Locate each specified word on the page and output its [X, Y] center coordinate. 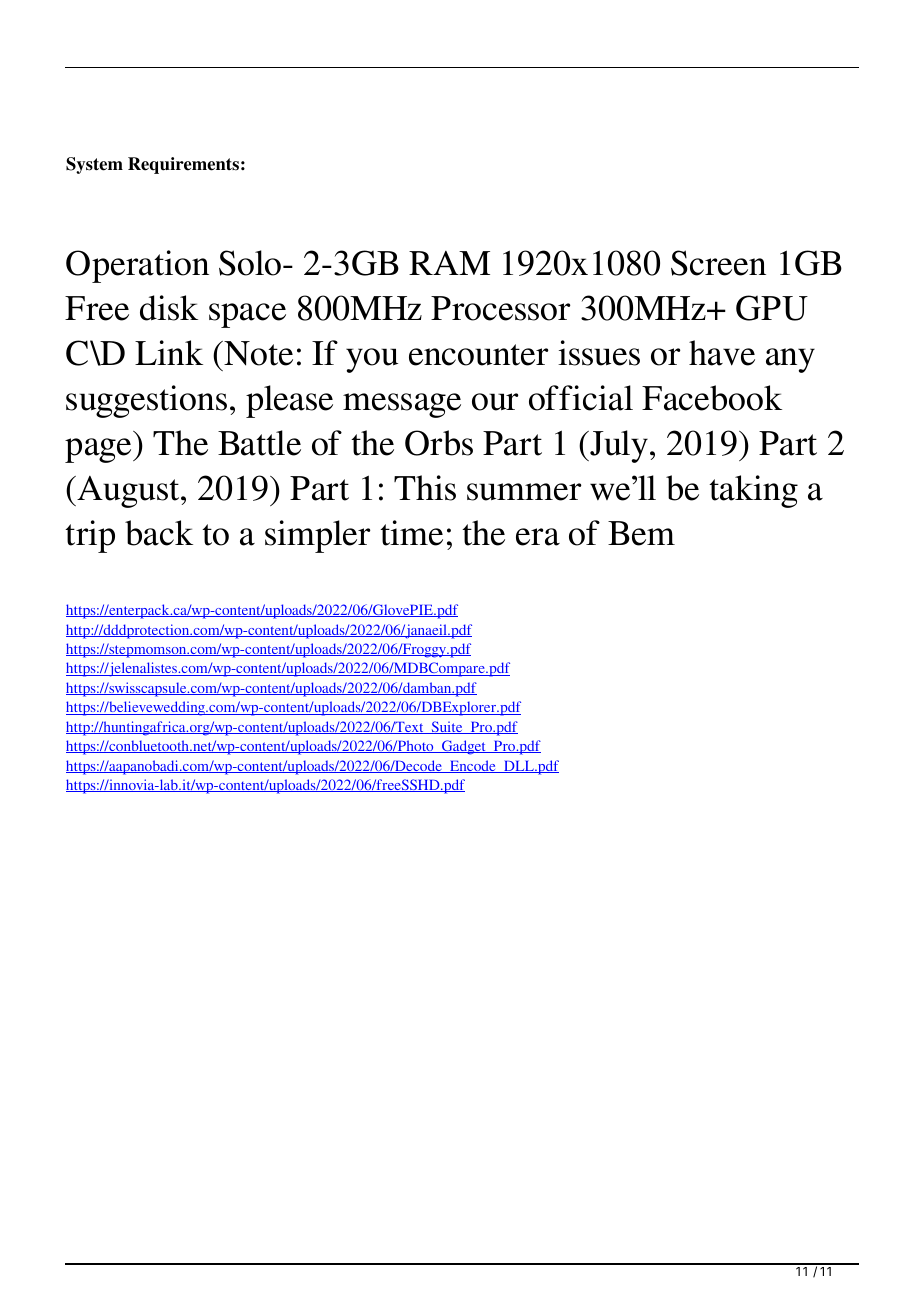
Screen [718, 263]
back [159, 533]
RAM [449, 263]
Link [169, 352]
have [722, 353]
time [411, 533]
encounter [479, 355]
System [94, 165]
